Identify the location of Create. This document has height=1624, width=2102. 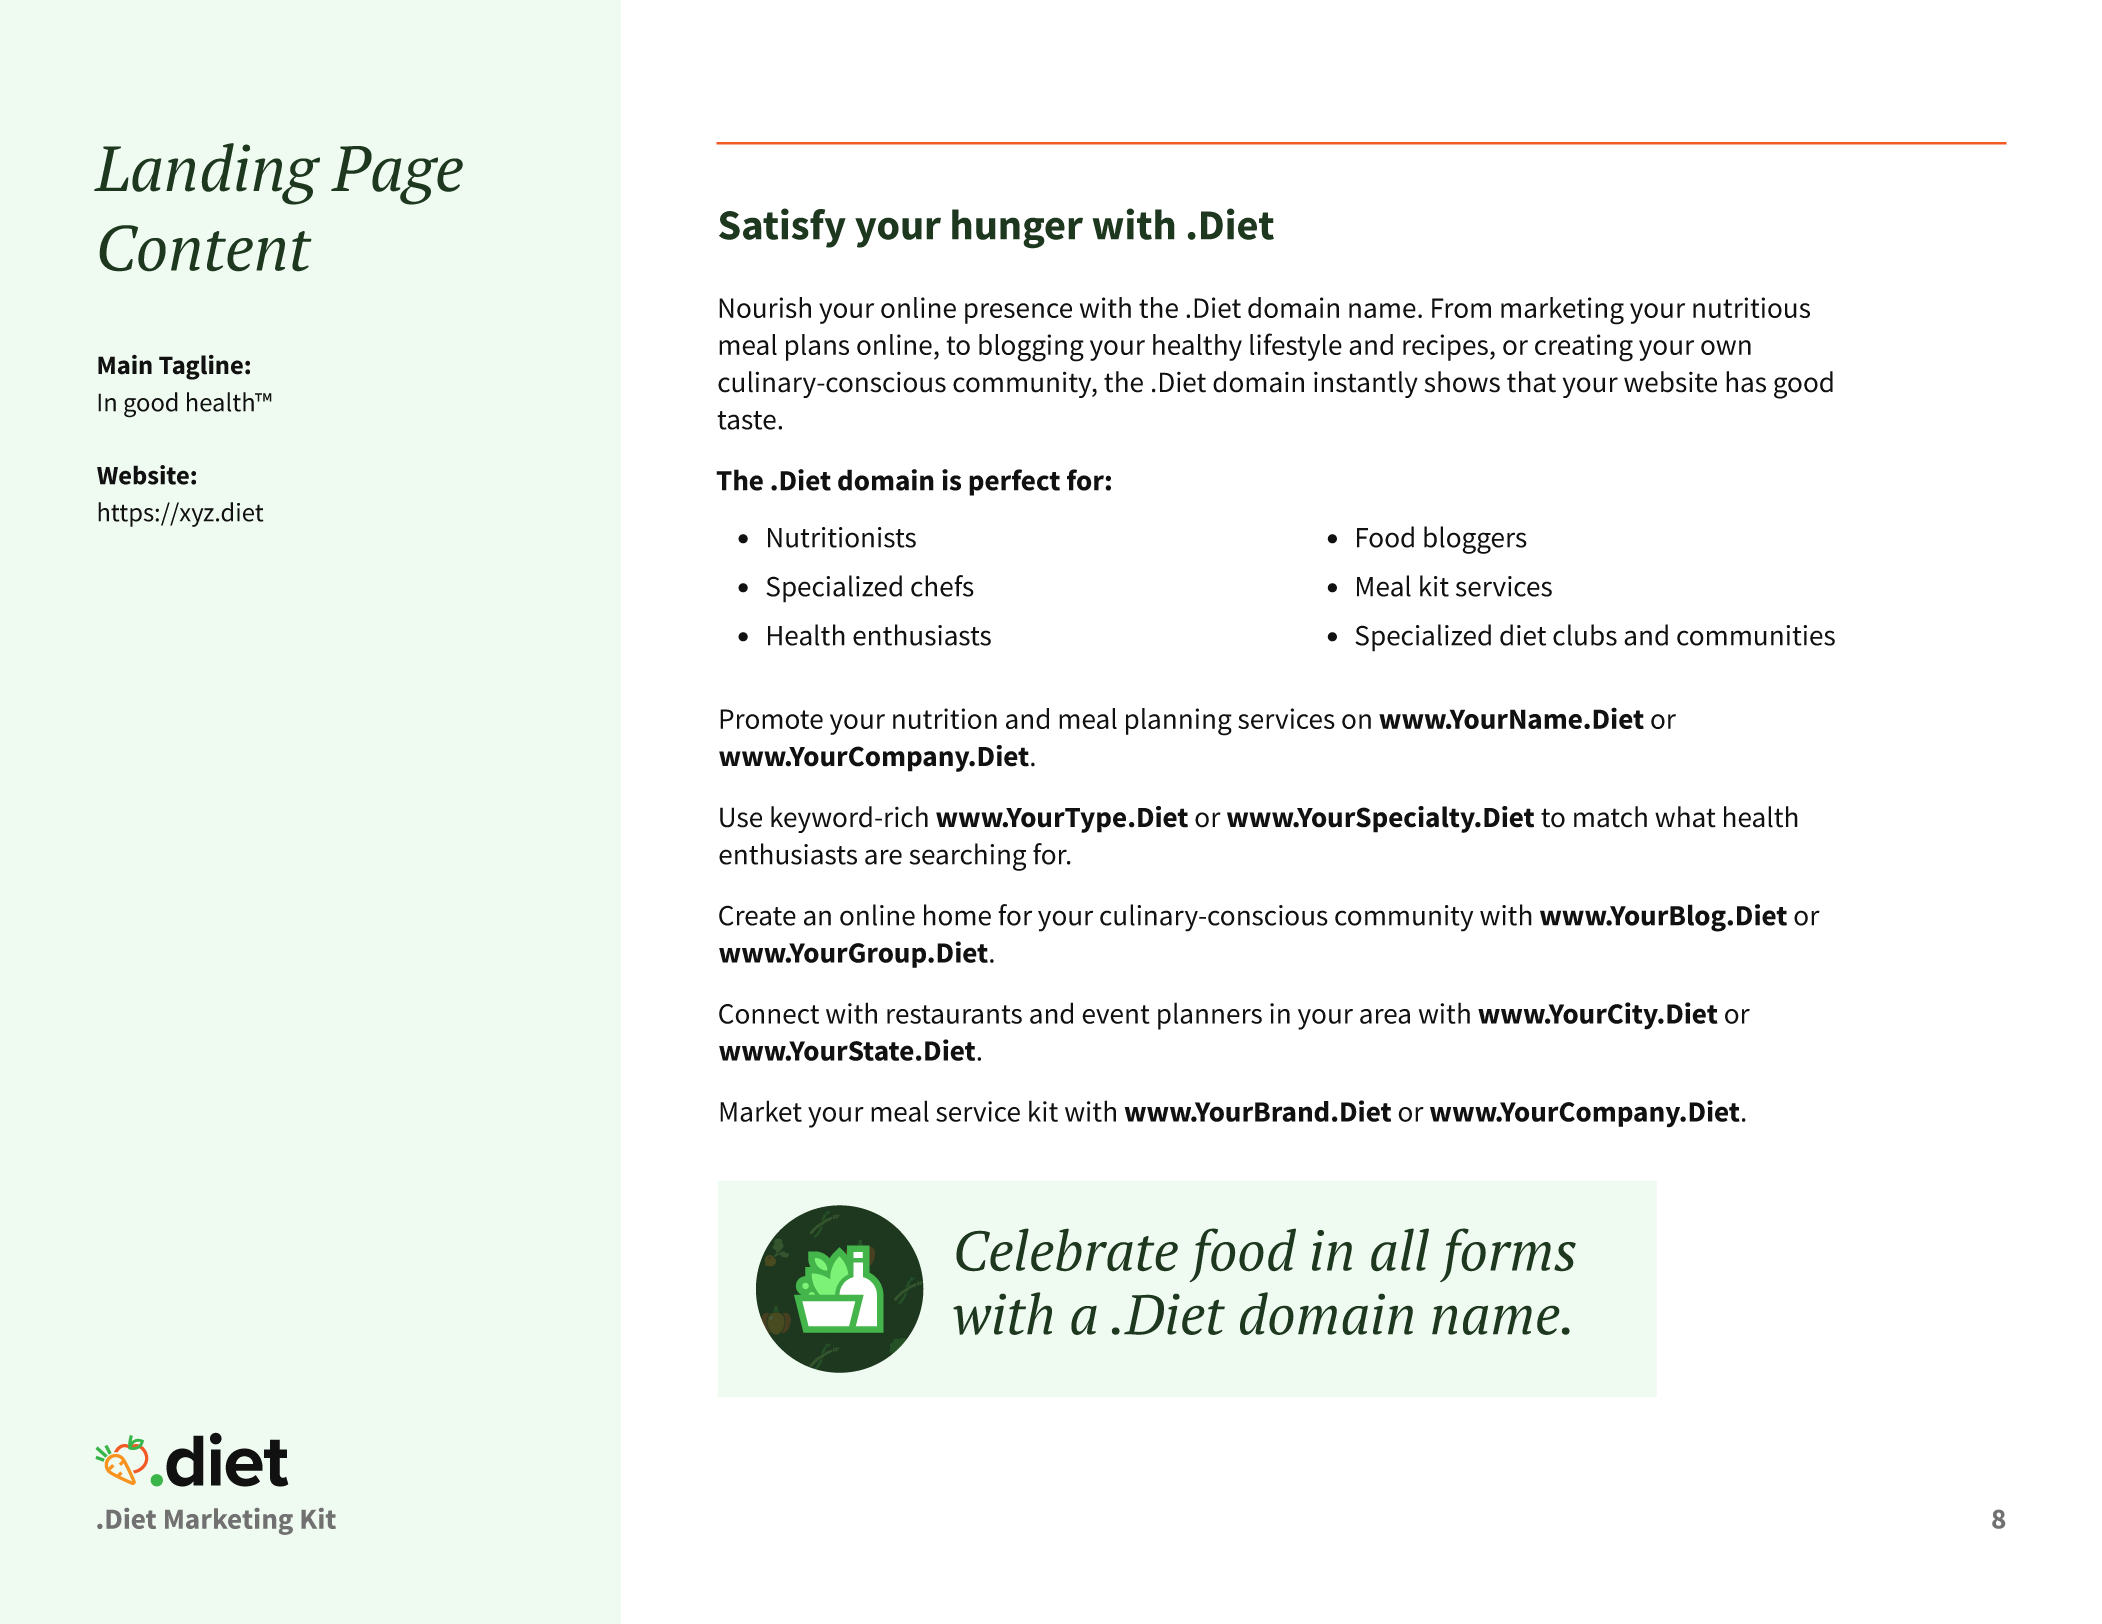
(757, 915).
